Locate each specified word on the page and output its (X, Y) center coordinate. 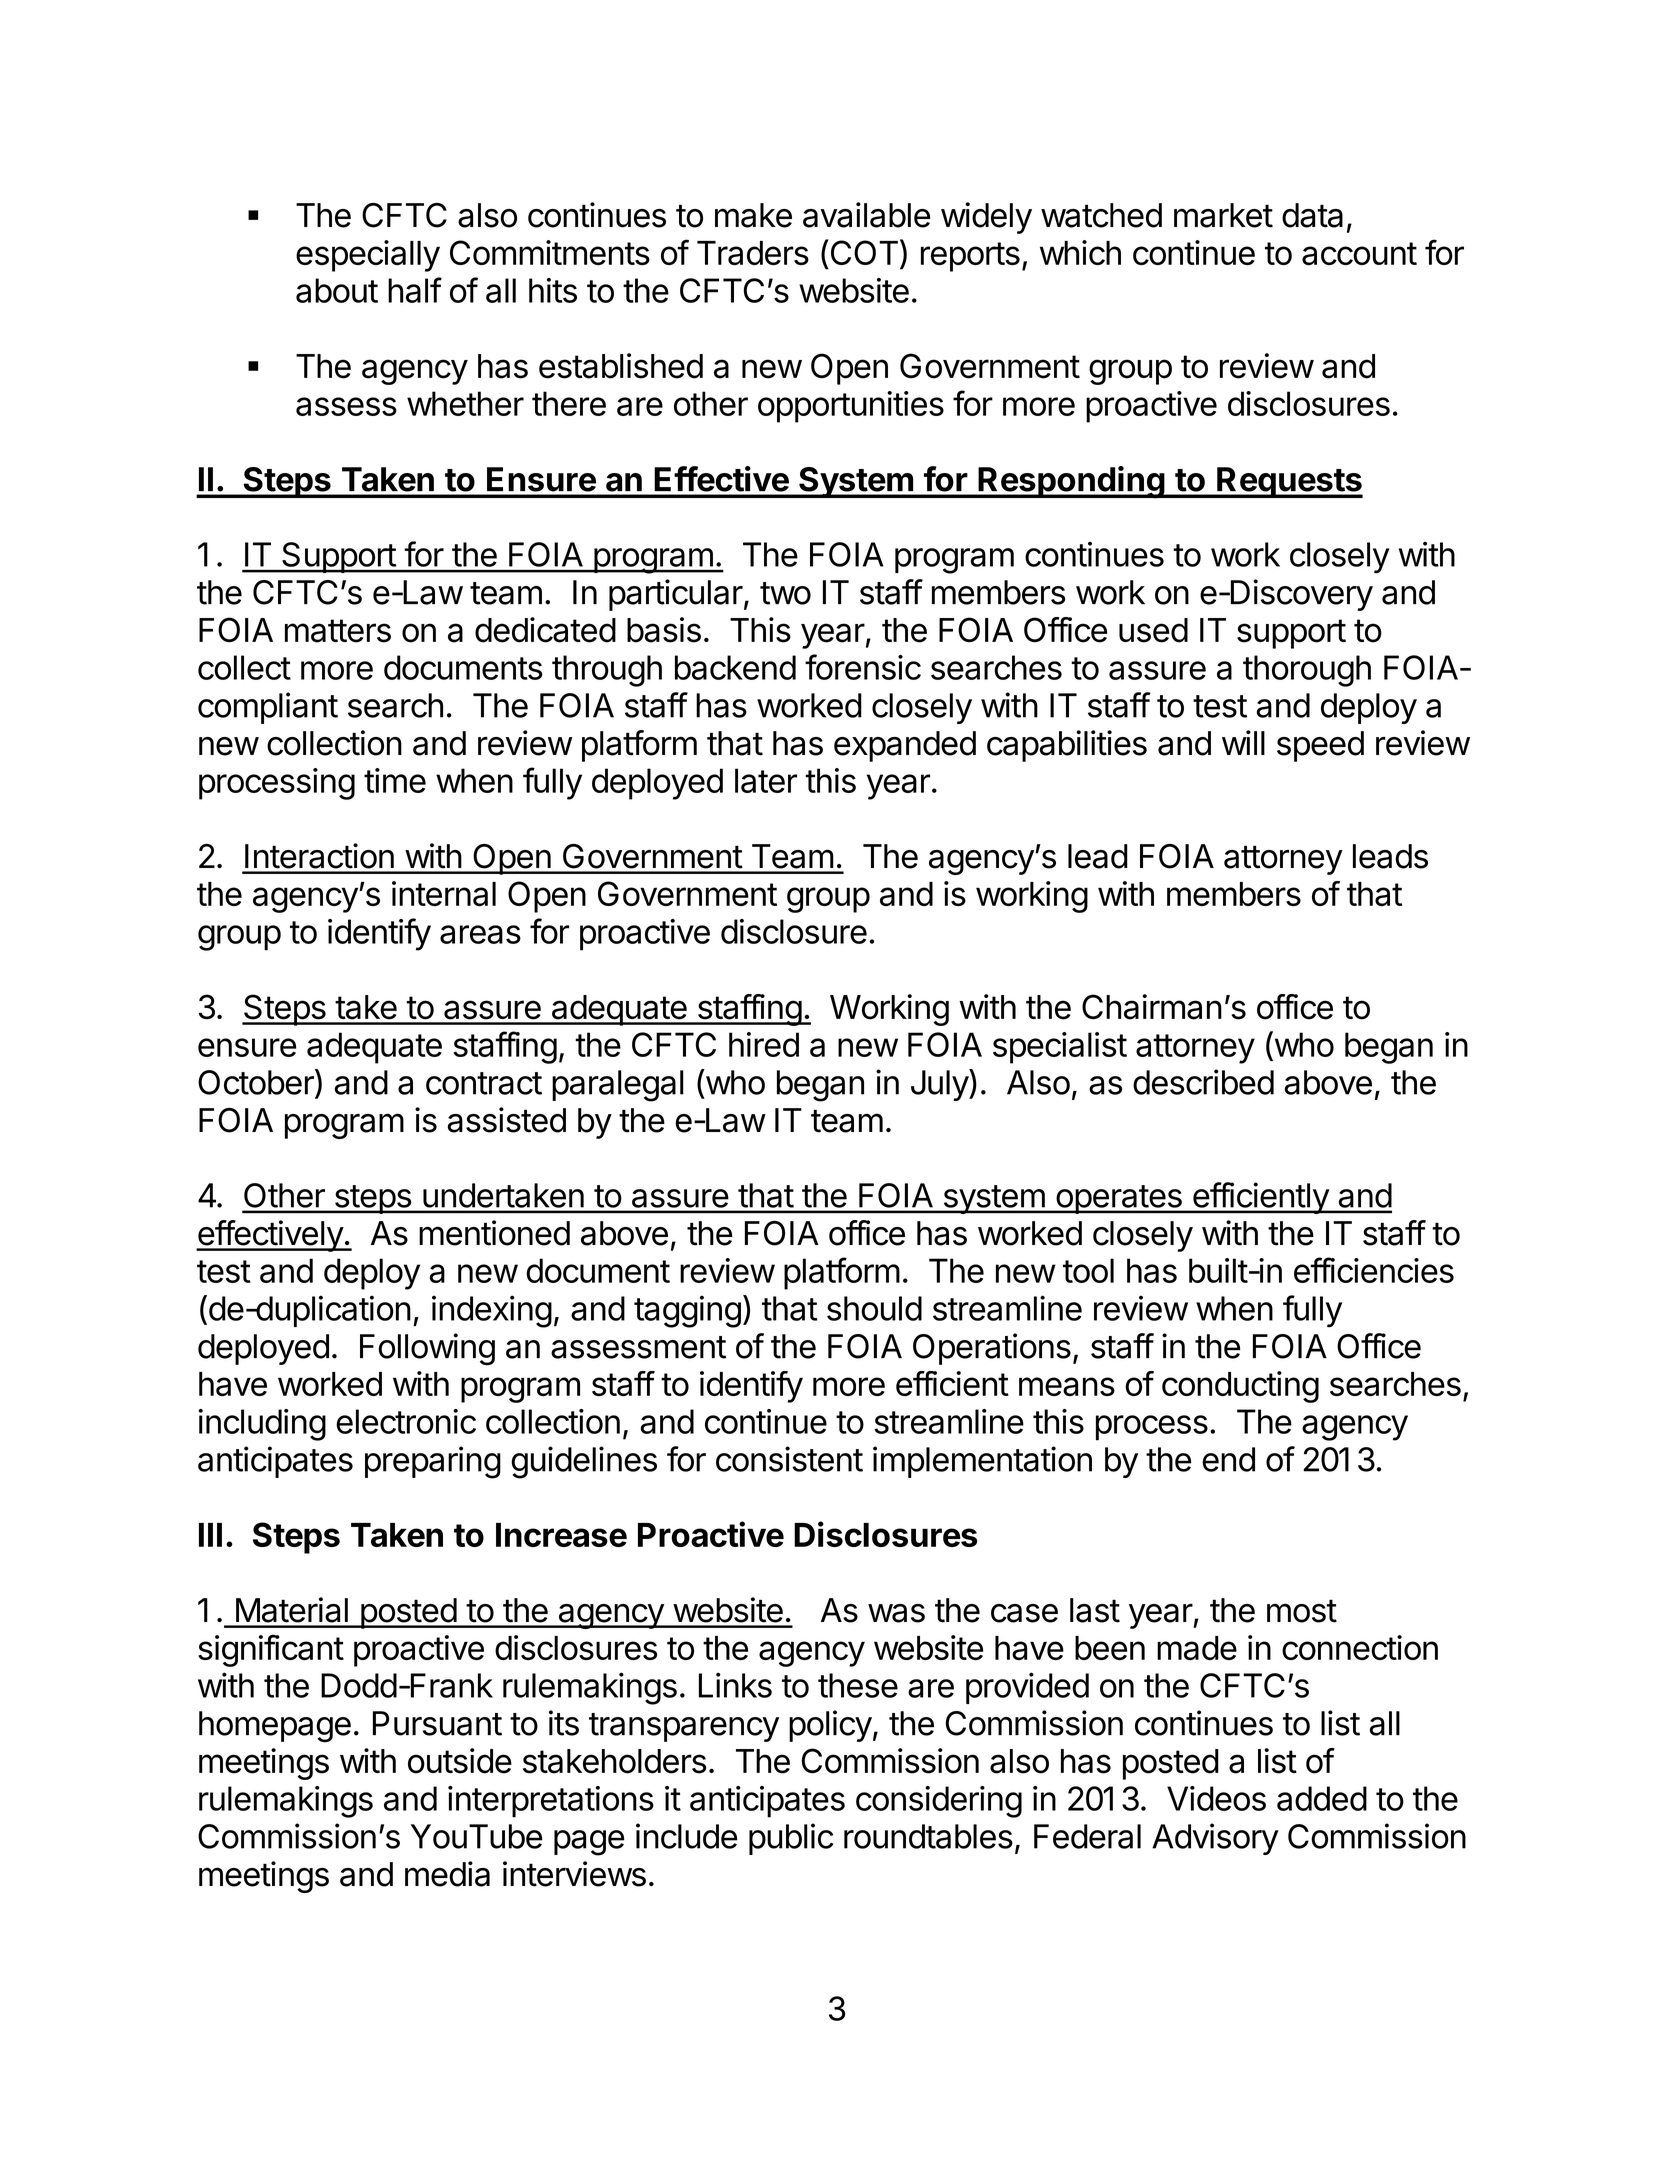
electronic (406, 1421)
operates (1119, 1199)
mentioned (494, 1233)
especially (368, 256)
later (766, 780)
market (1223, 215)
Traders (753, 253)
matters (338, 631)
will (1243, 742)
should (874, 1308)
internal (444, 893)
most (1302, 1611)
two (785, 593)
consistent (789, 1459)
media (447, 1874)
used (1153, 630)
